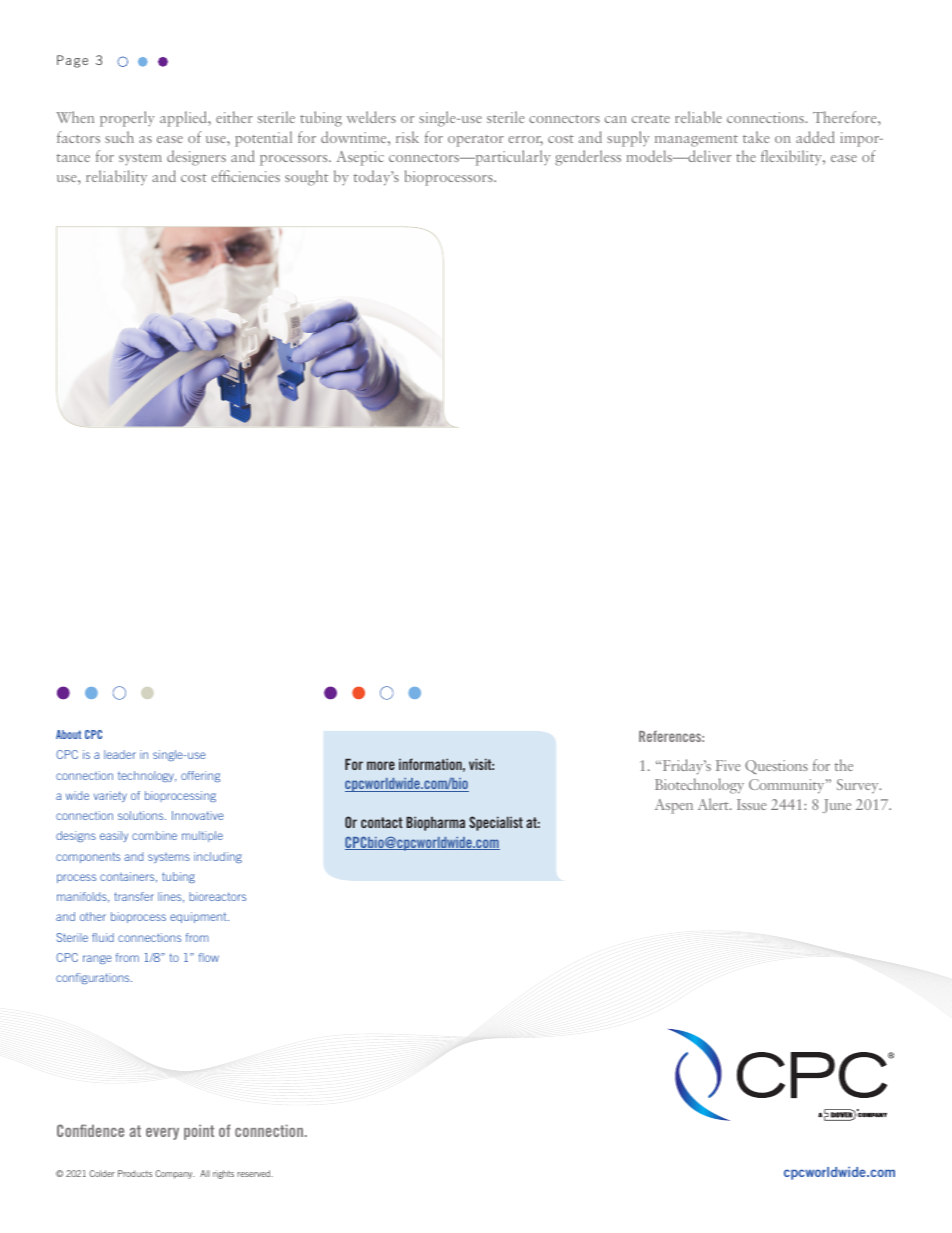 The width and height of the screenshot is (952, 1233). Describe the element at coordinates (68, 734) in the screenshot. I see `About` at that location.
